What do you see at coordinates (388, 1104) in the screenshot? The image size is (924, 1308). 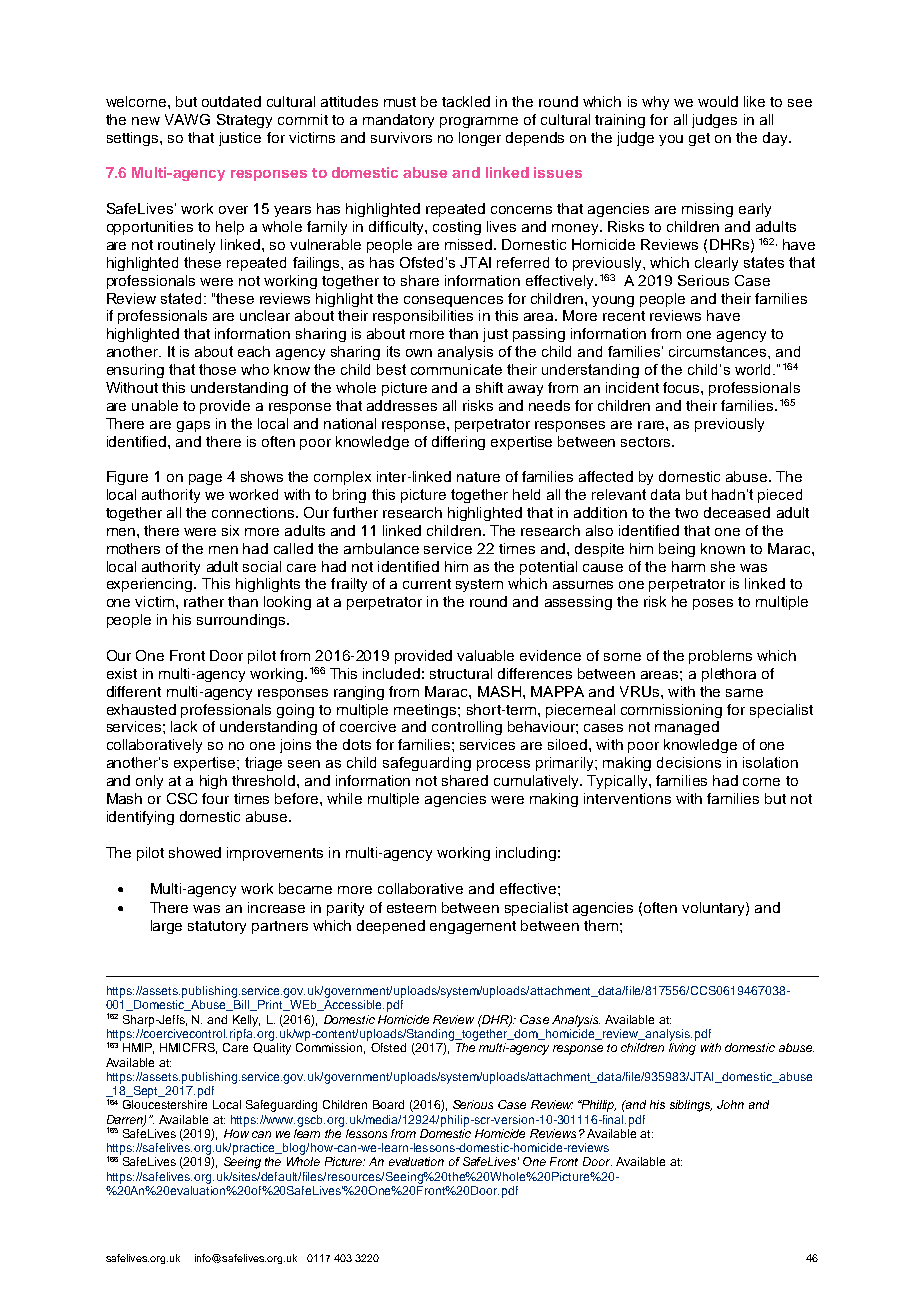 I see `Board` at bounding box center [388, 1104].
